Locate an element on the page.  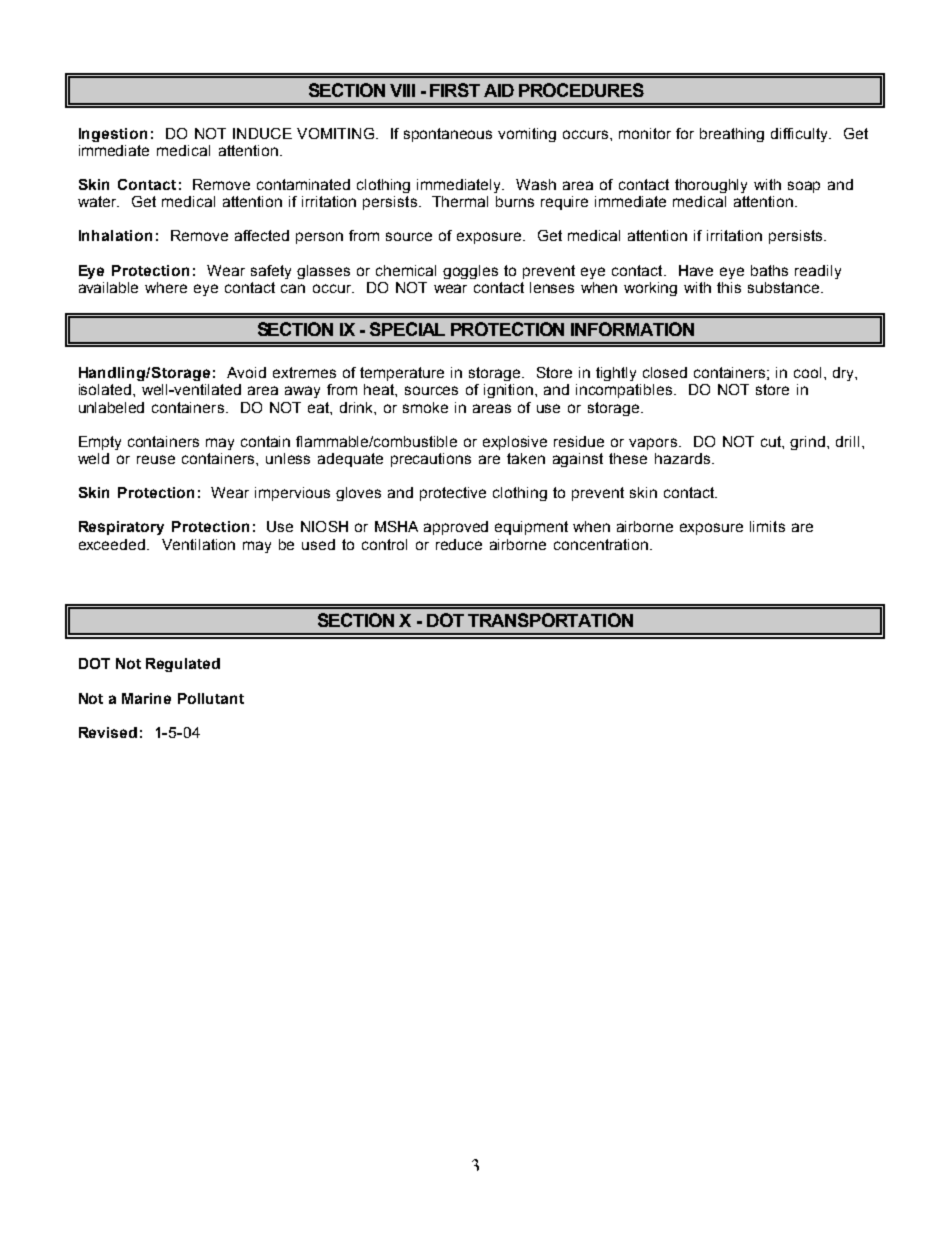
FIRST is located at coordinates (455, 90).
